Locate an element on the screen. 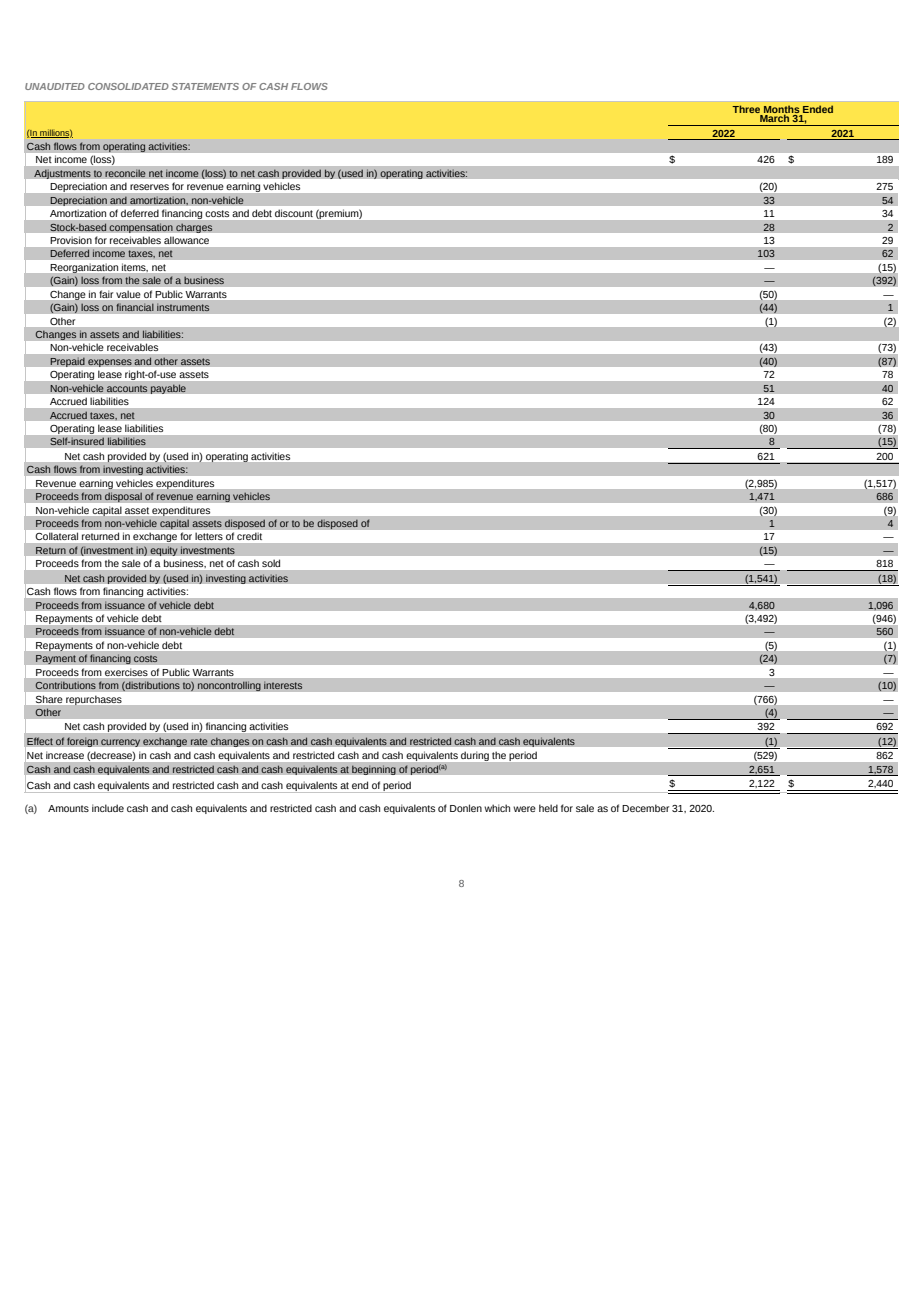 This screenshot has height=1308, width=924. foreign is located at coordinates (82, 742).
